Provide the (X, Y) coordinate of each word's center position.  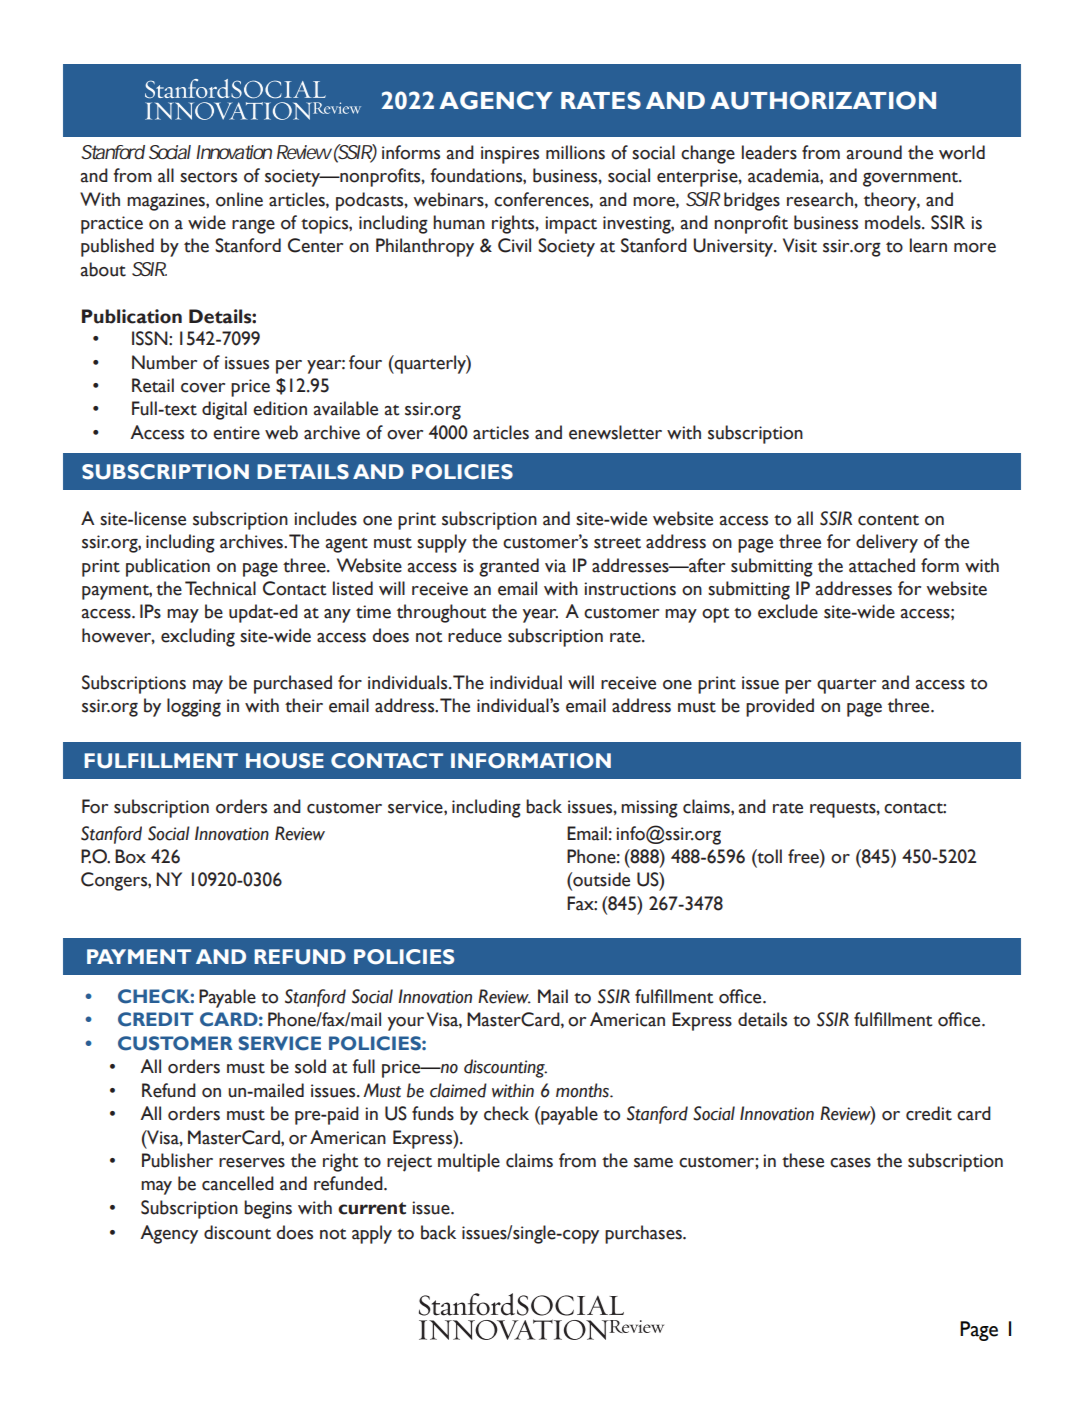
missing (649, 809)
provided (780, 707)
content (888, 520)
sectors (208, 177)
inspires (510, 155)
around (874, 152)
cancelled (238, 1183)
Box (130, 856)
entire (236, 433)
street (617, 543)
